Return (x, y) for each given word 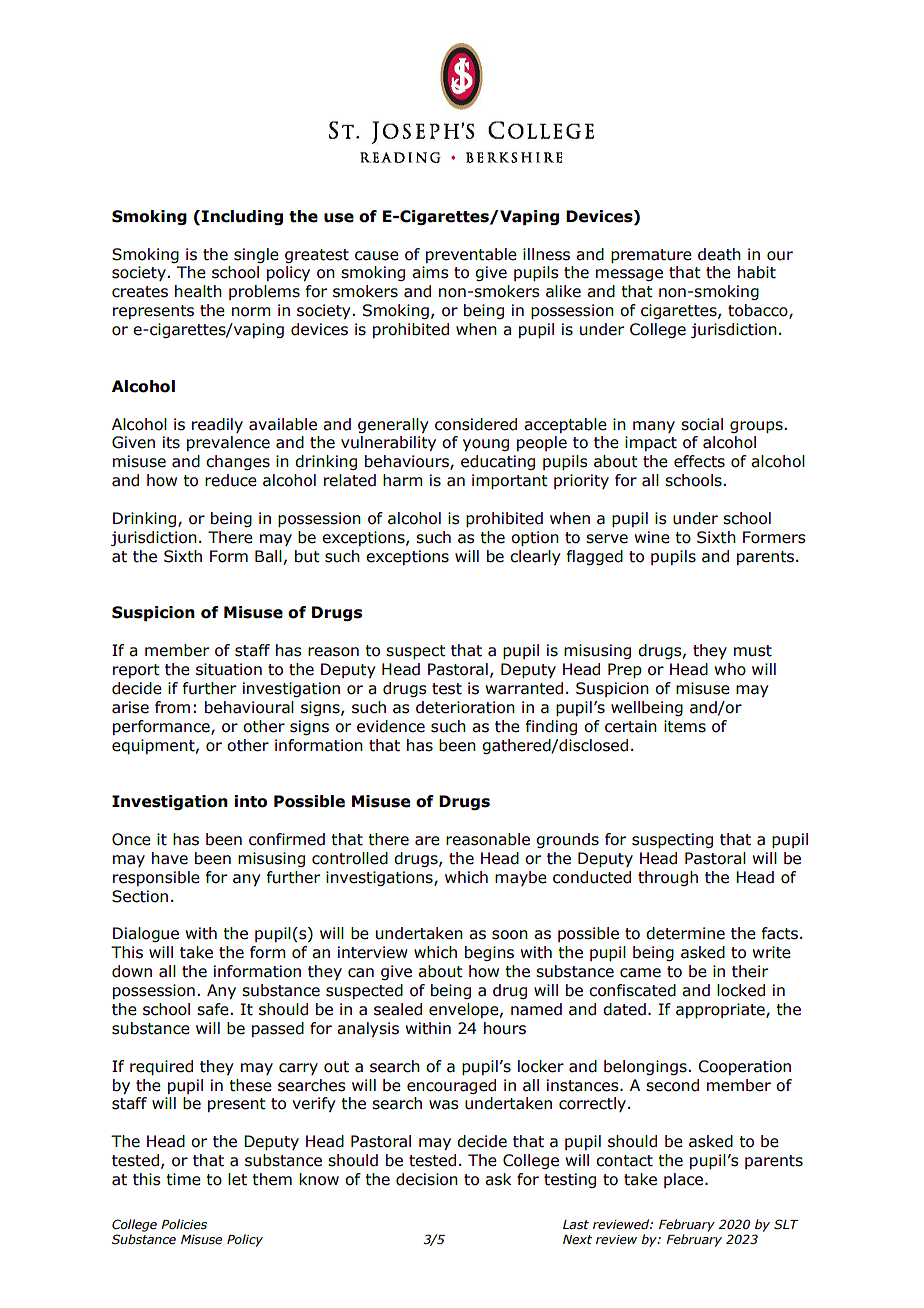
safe (214, 1009)
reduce (231, 480)
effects (699, 461)
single (256, 255)
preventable (471, 255)
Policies (184, 1224)
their (750, 971)
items (685, 726)
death (719, 254)
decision (427, 1179)
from (172, 707)
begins (489, 953)
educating (498, 462)
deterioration (465, 707)
